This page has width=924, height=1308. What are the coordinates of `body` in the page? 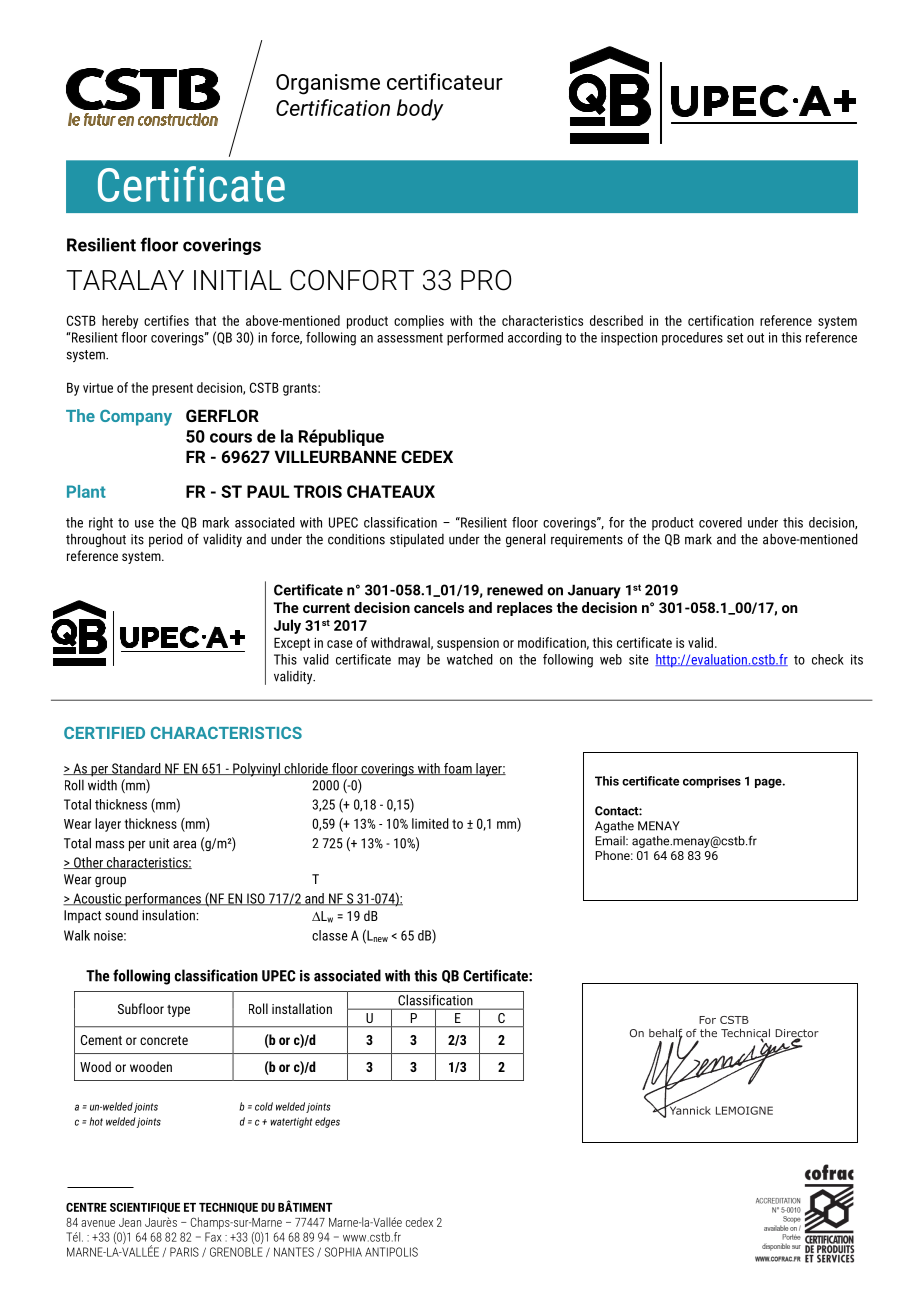 It's located at (420, 110).
